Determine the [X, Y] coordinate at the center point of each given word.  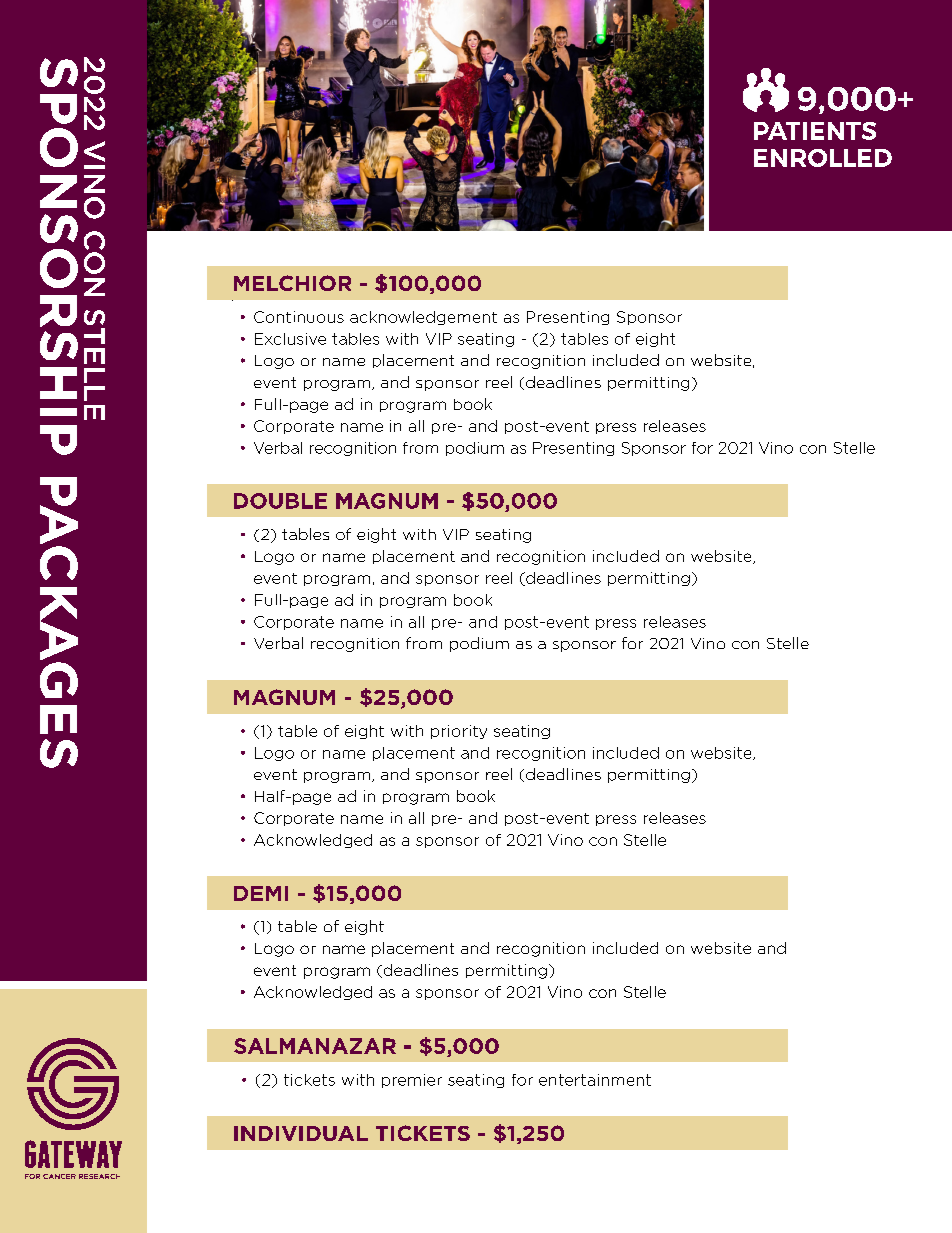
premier [412, 1081]
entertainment [595, 1080]
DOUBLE [280, 501]
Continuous [299, 317]
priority [459, 732]
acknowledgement [423, 318]
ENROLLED [823, 158]
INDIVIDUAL [301, 1133]
